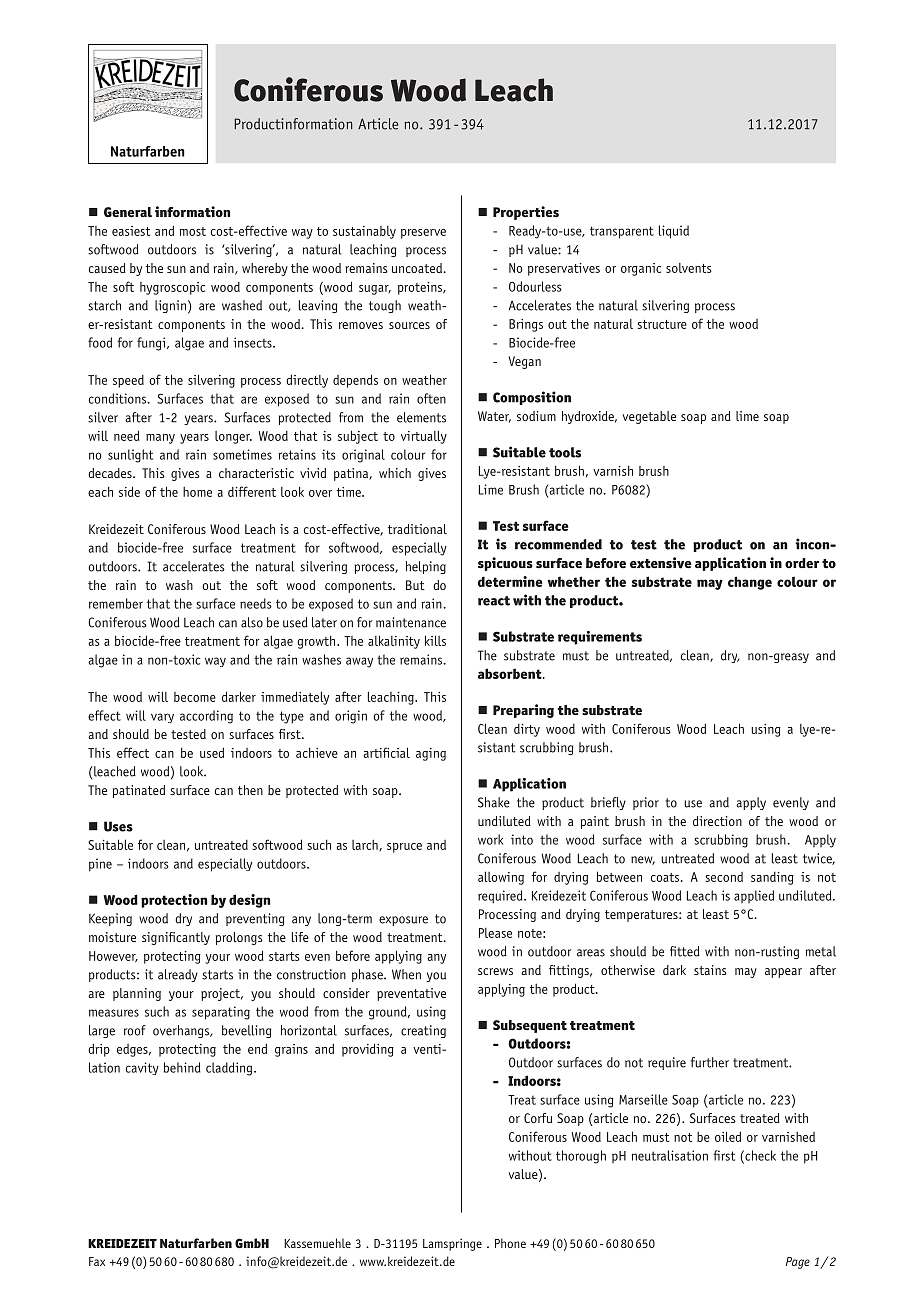 The height and width of the image is (1308, 924). What do you see at coordinates (798, 1263) in the image?
I see `Page` at bounding box center [798, 1263].
